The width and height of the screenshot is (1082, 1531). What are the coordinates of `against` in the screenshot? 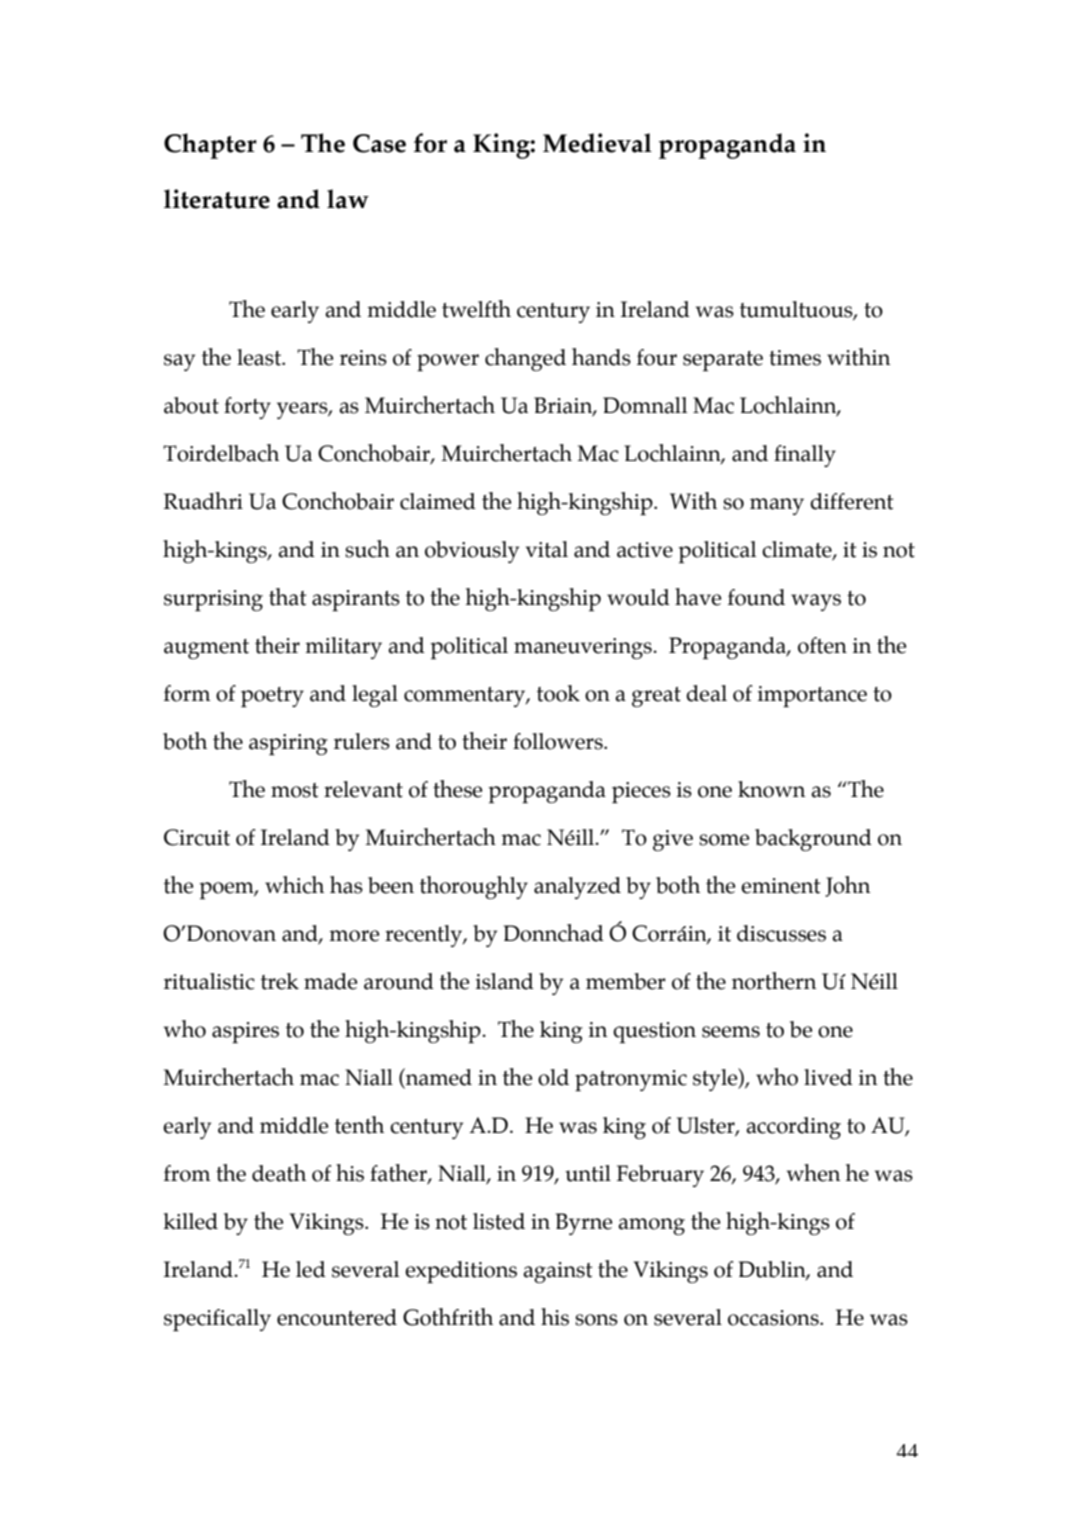 It's located at (558, 1272).
